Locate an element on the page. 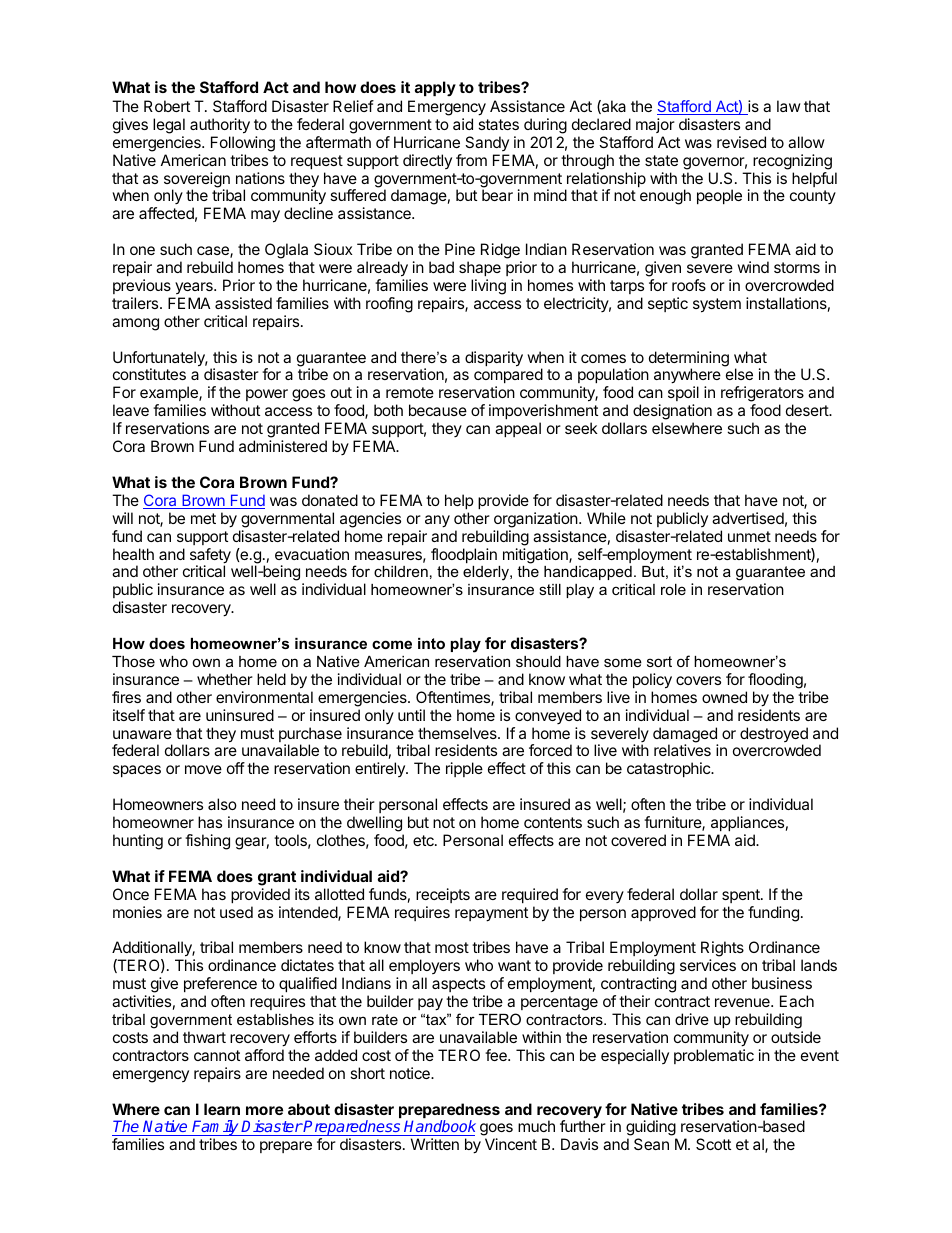 Image resolution: width=952 pixels, height=1233 pixels. authority is located at coordinates (220, 126).
